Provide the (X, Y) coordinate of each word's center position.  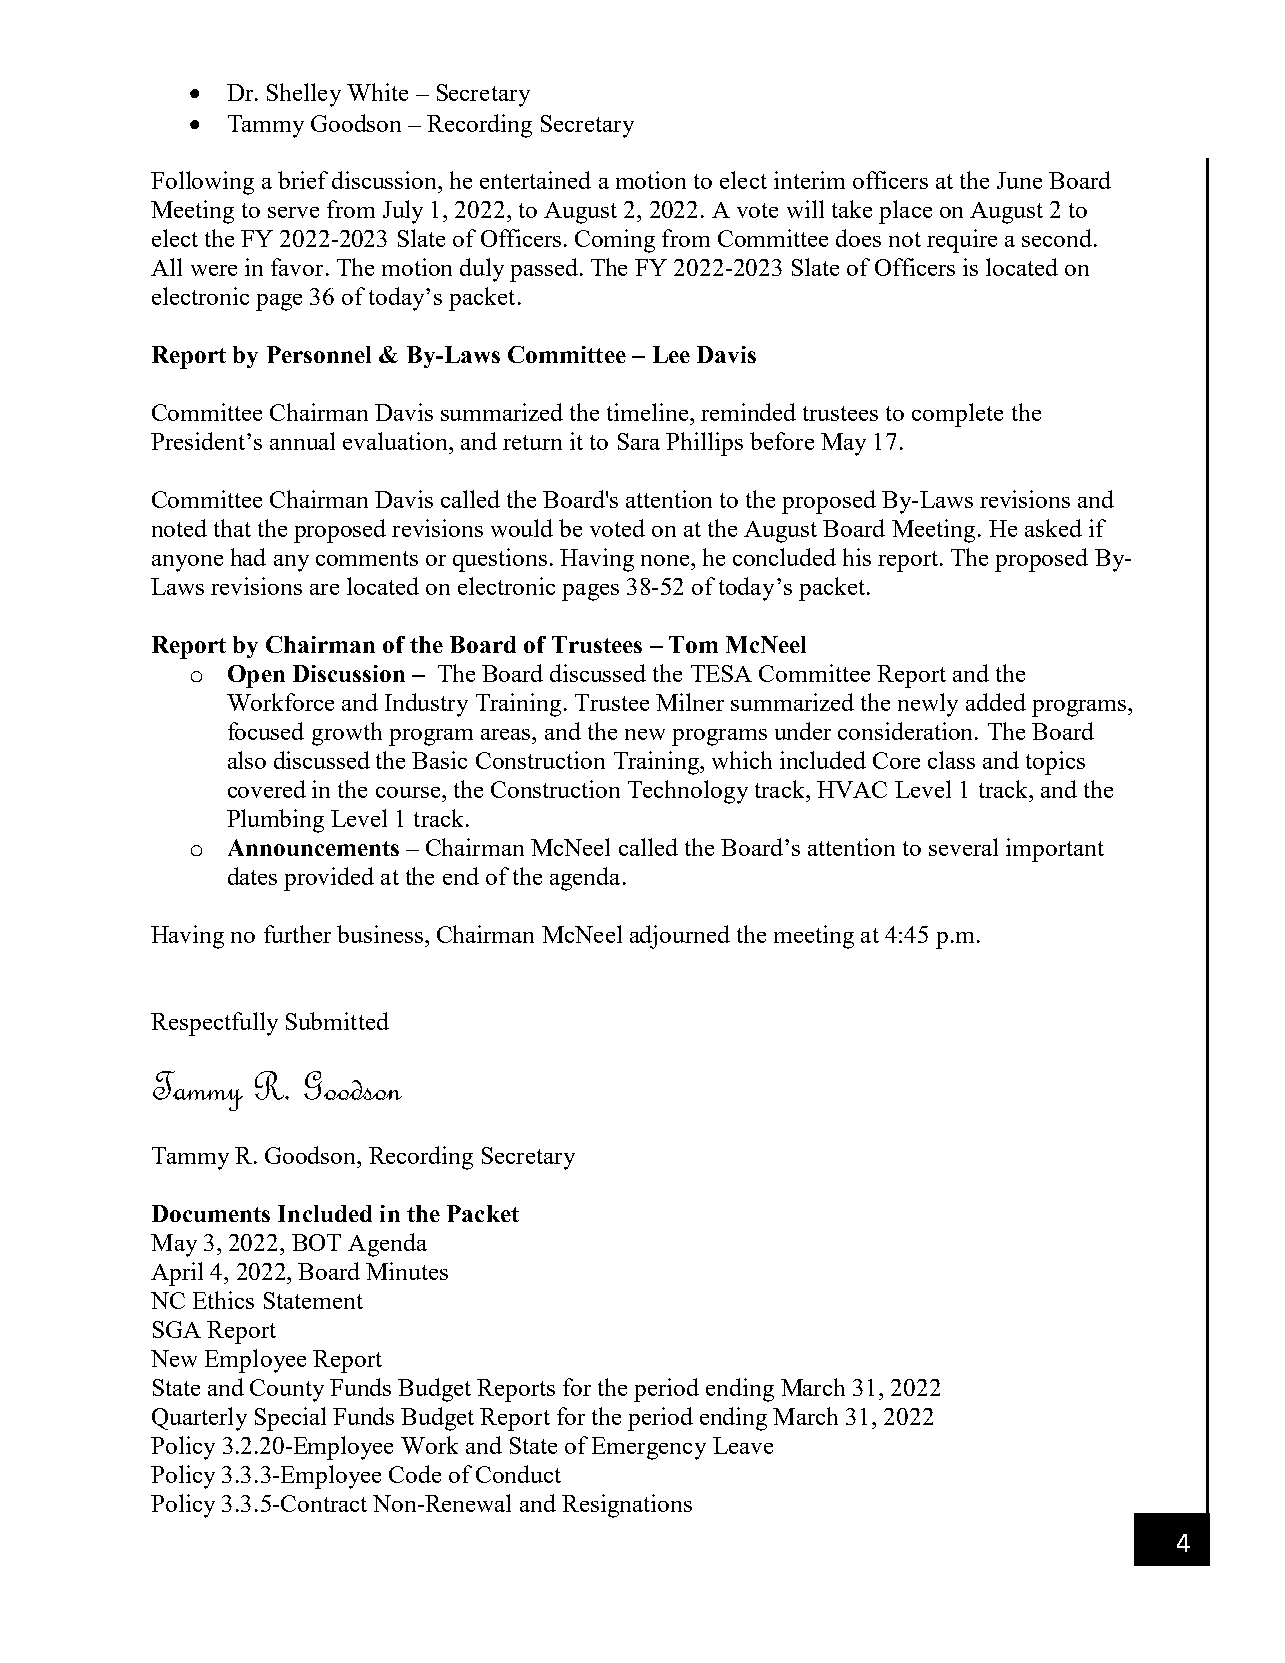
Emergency (649, 1448)
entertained (535, 180)
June (1019, 180)
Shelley (304, 95)
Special (290, 1419)
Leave (743, 1445)
